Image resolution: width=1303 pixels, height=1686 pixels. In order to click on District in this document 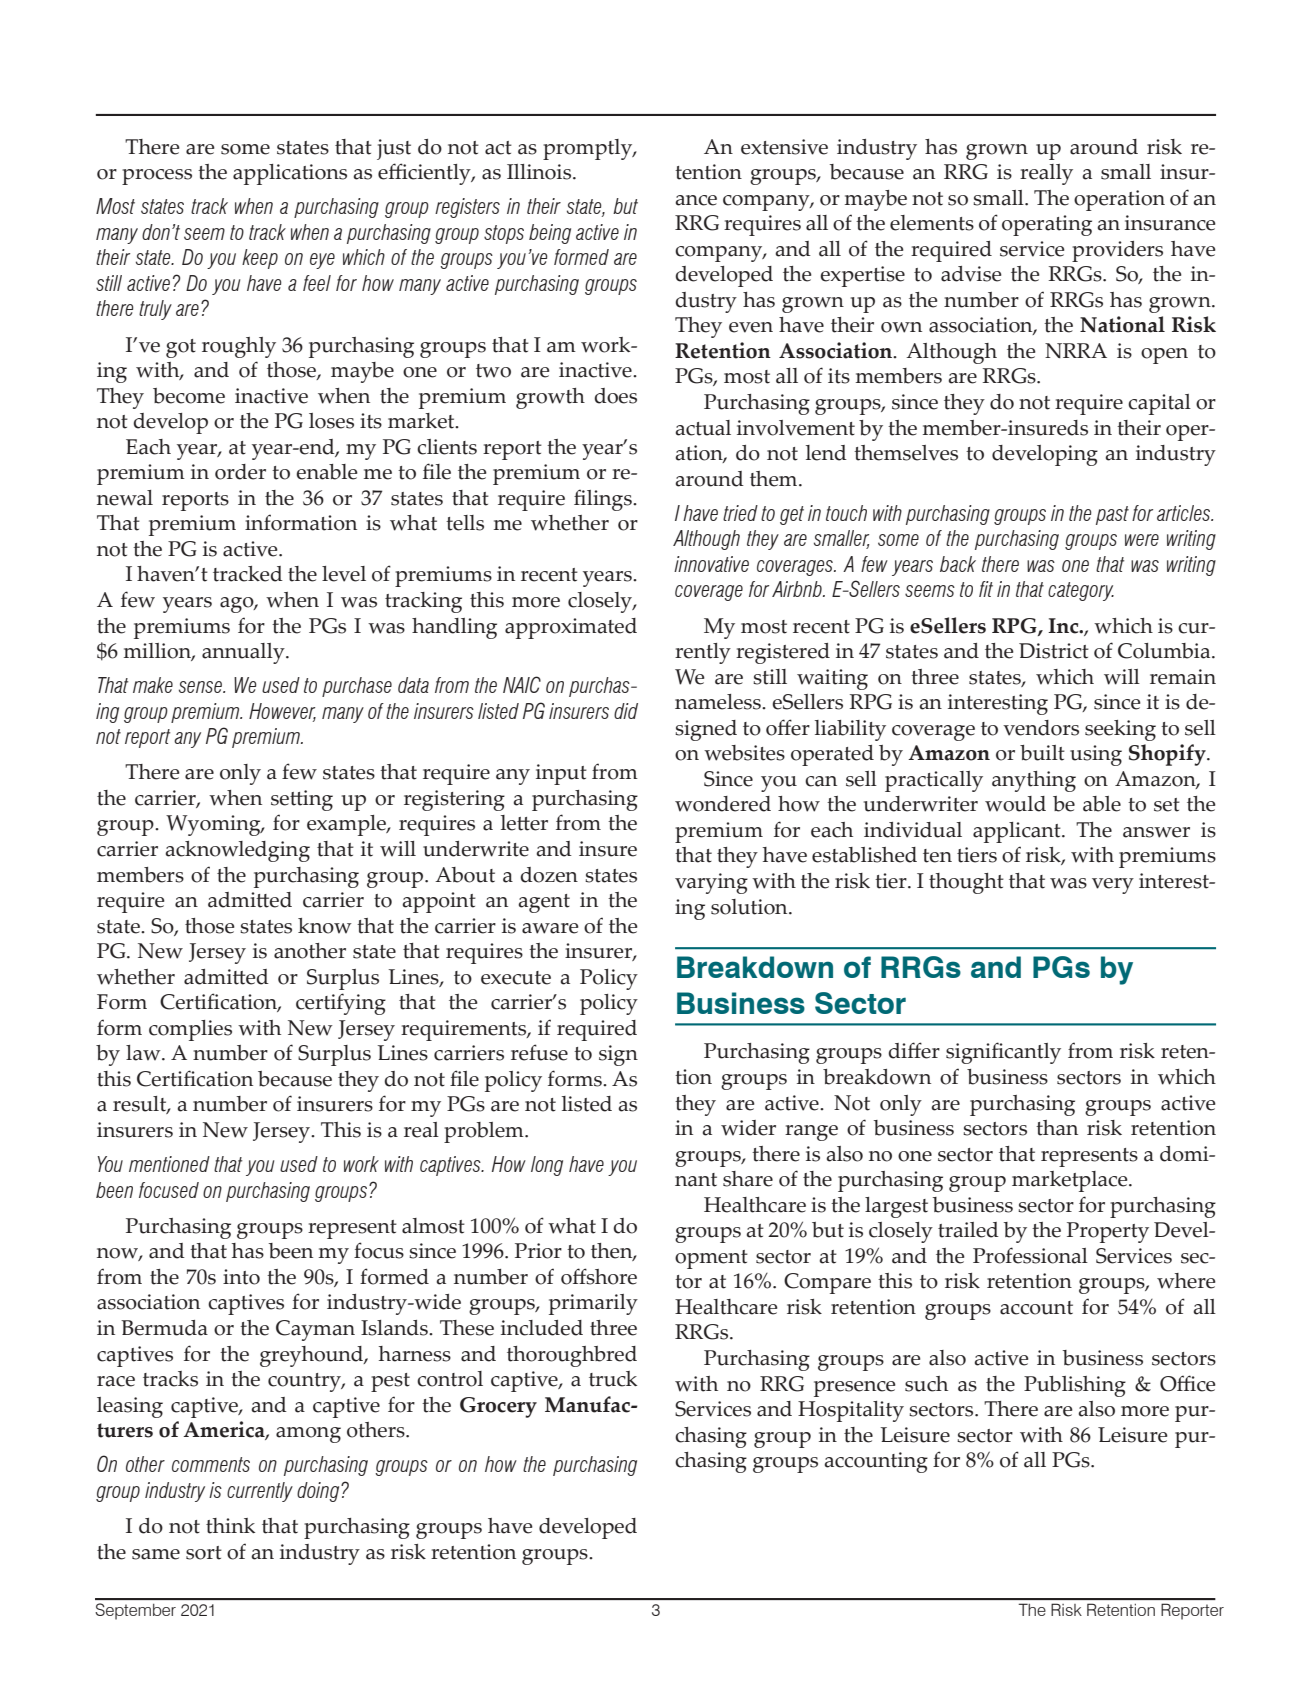, I will do `click(1054, 651)`.
